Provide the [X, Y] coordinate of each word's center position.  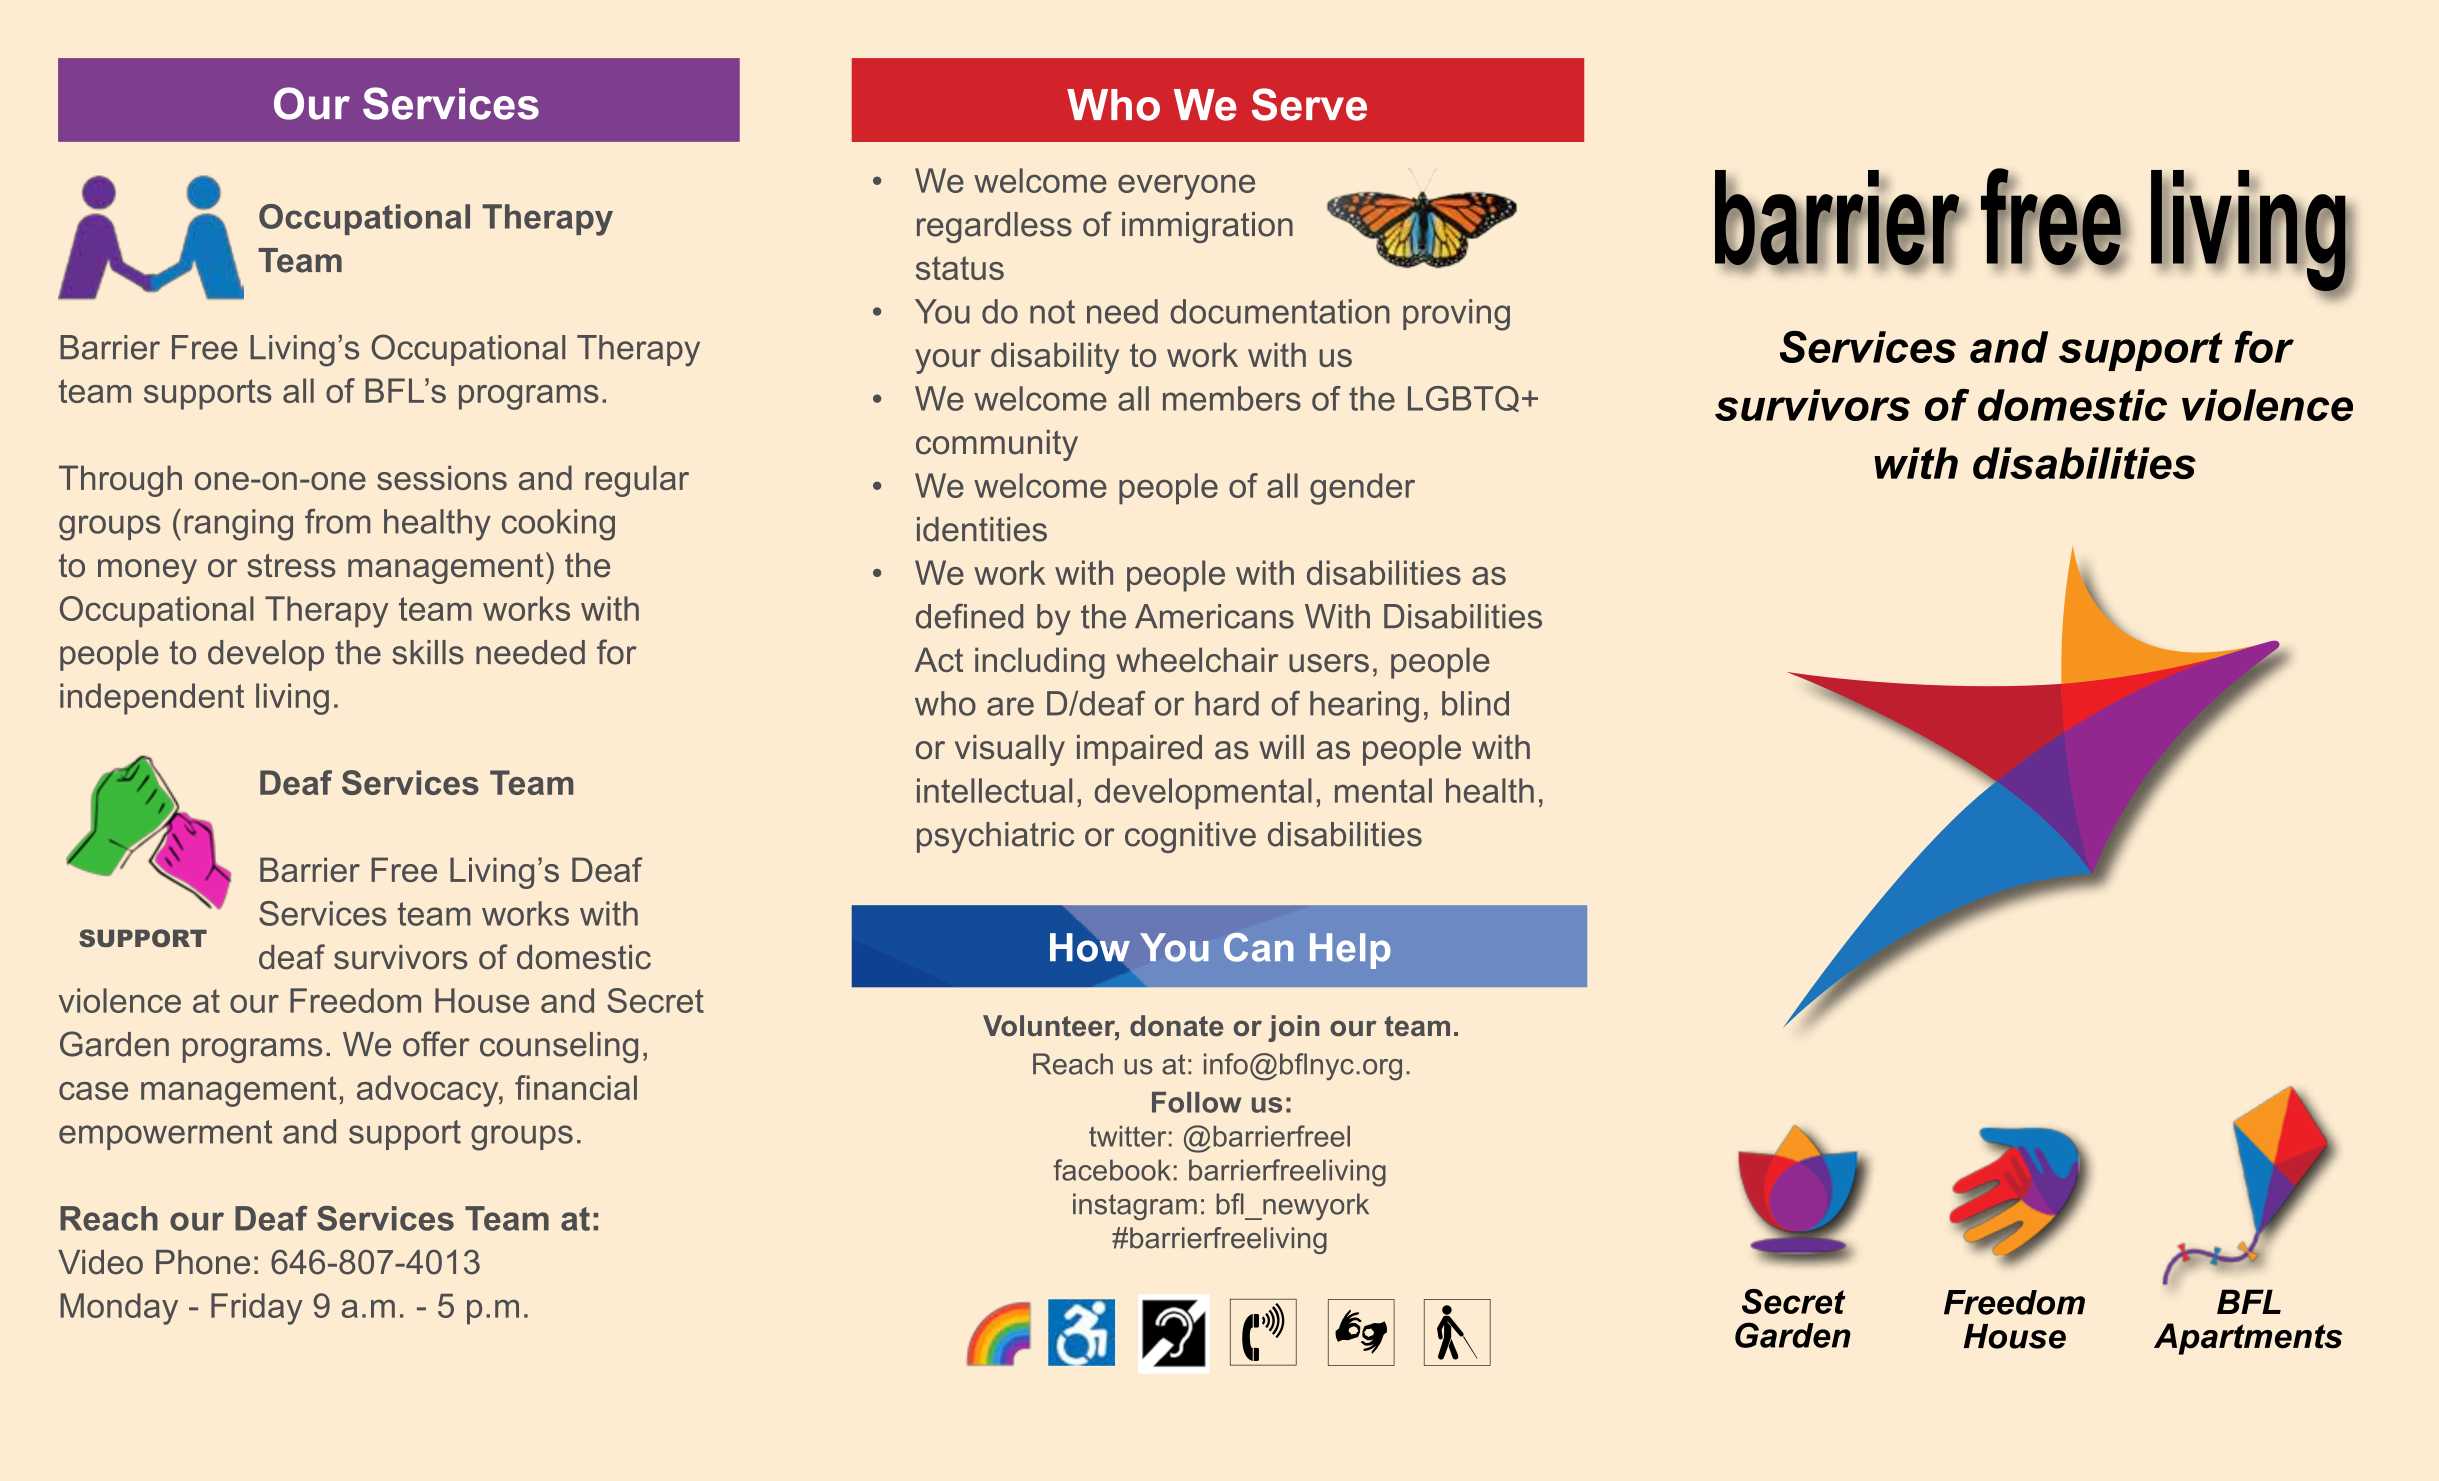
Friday [257, 1309]
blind [1475, 703]
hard [1227, 703]
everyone [1186, 187]
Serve [1309, 104]
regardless [994, 227]
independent [152, 699]
